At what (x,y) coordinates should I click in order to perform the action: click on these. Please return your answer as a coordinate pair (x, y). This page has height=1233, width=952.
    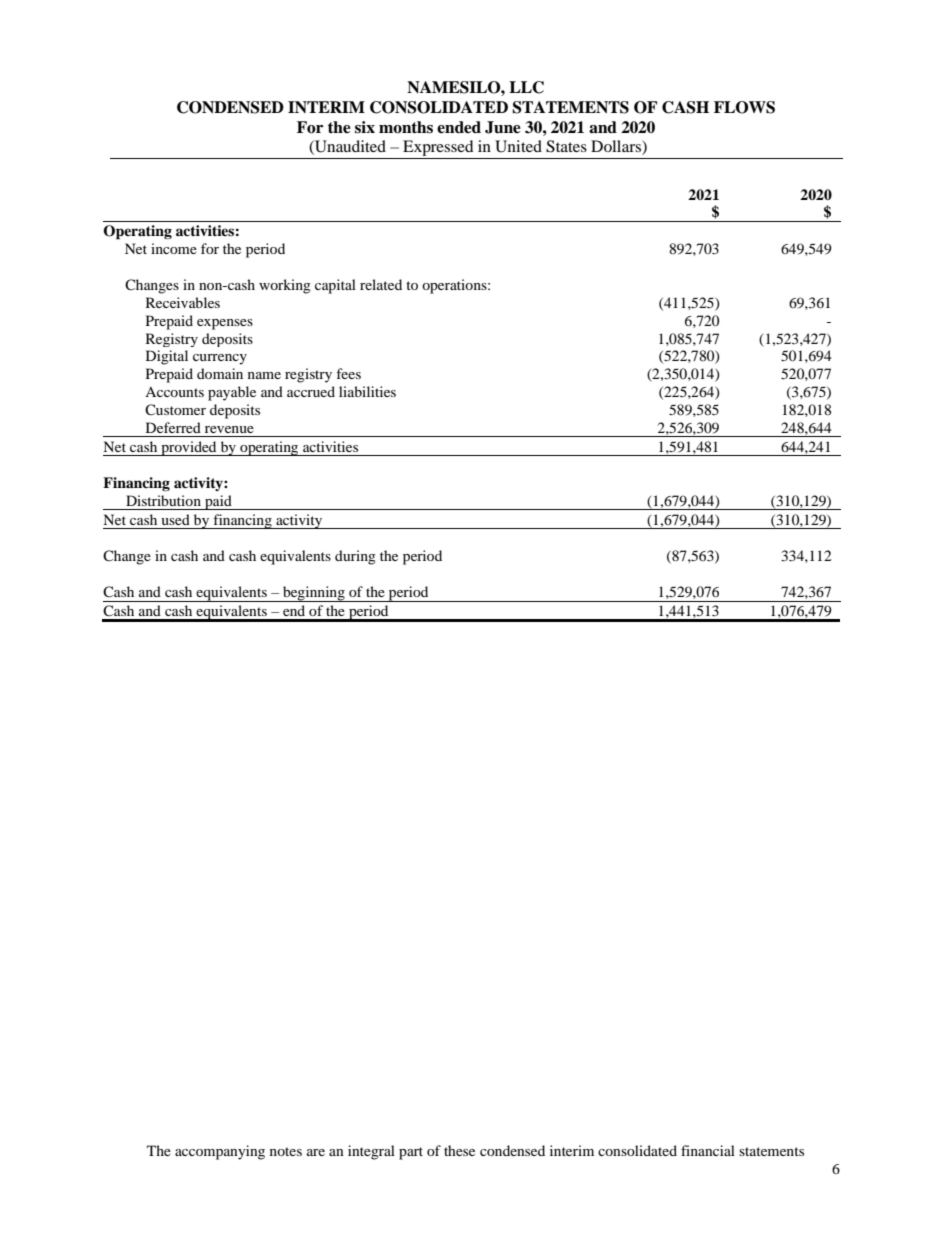
    Looking at the image, I should click on (459, 1150).
